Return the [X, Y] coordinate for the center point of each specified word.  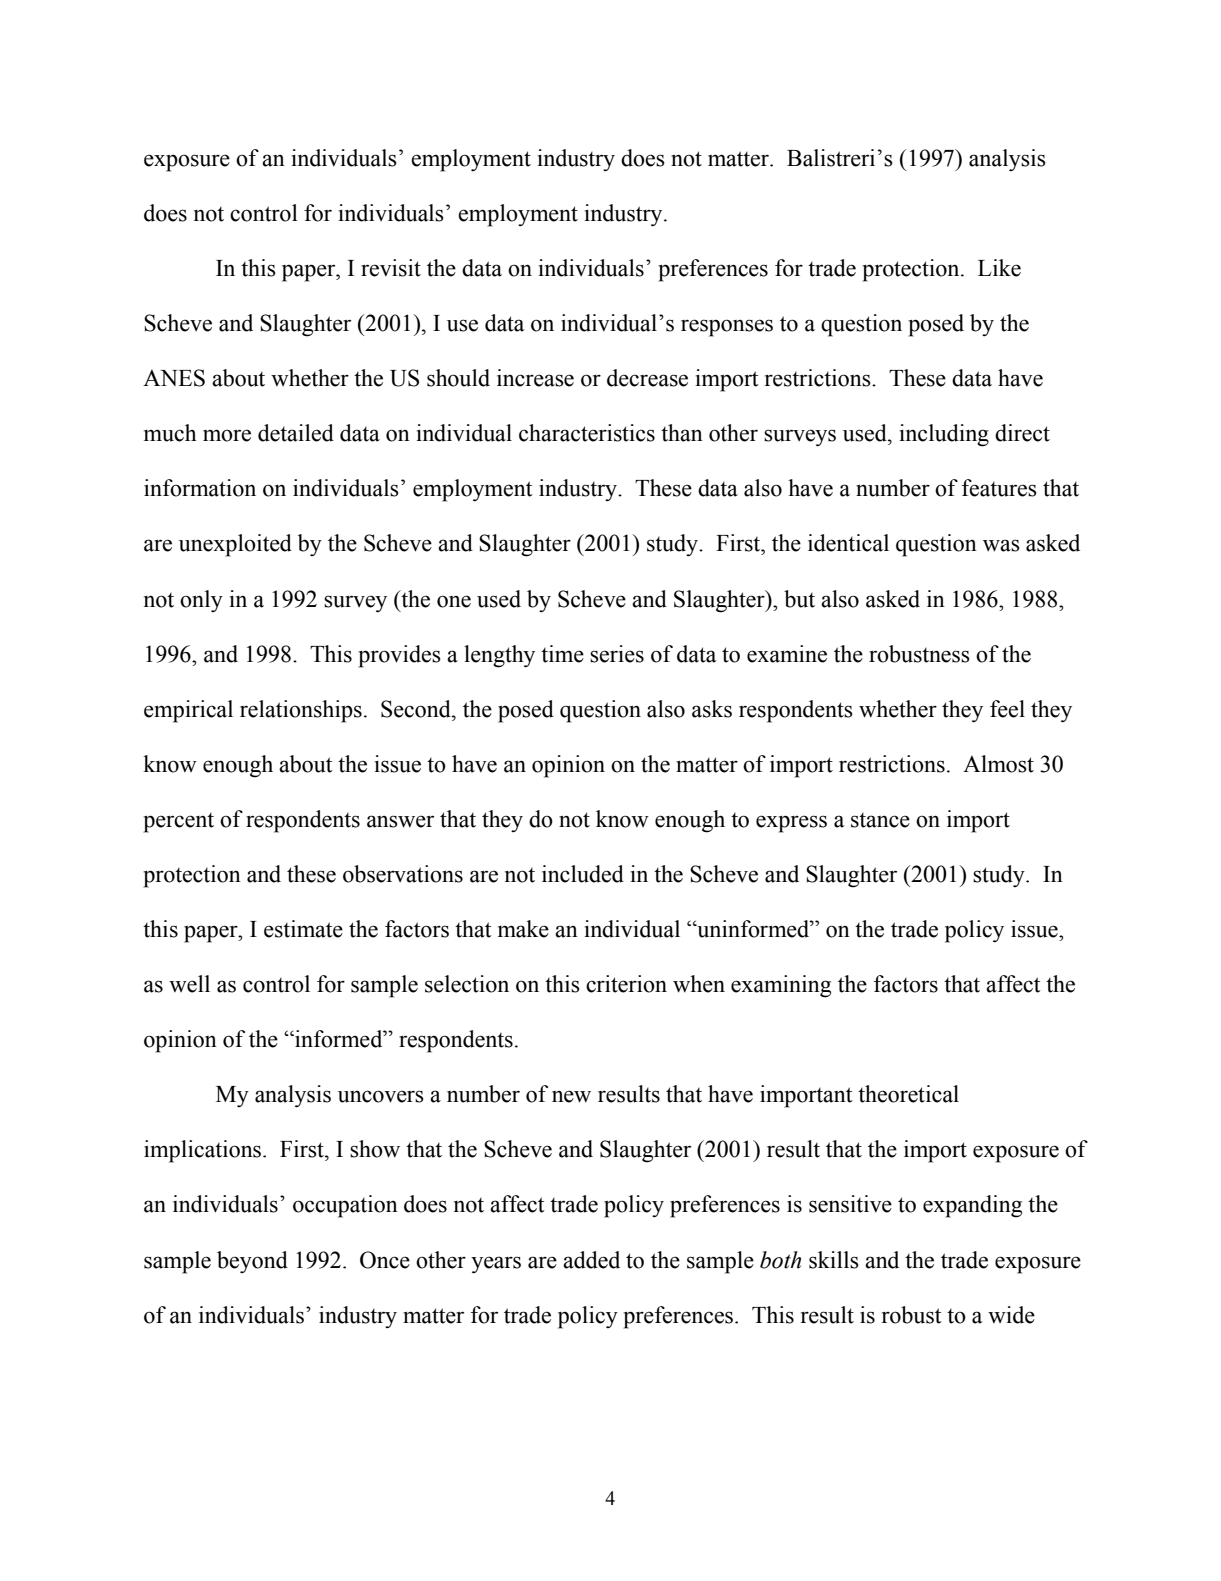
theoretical [908, 1094]
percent [178, 823]
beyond [252, 1262]
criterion [626, 984]
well [189, 984]
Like [999, 268]
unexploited [235, 545]
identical [848, 543]
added [591, 1260]
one [454, 601]
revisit [391, 268]
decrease [647, 378]
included [583, 874]
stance [880, 820]
